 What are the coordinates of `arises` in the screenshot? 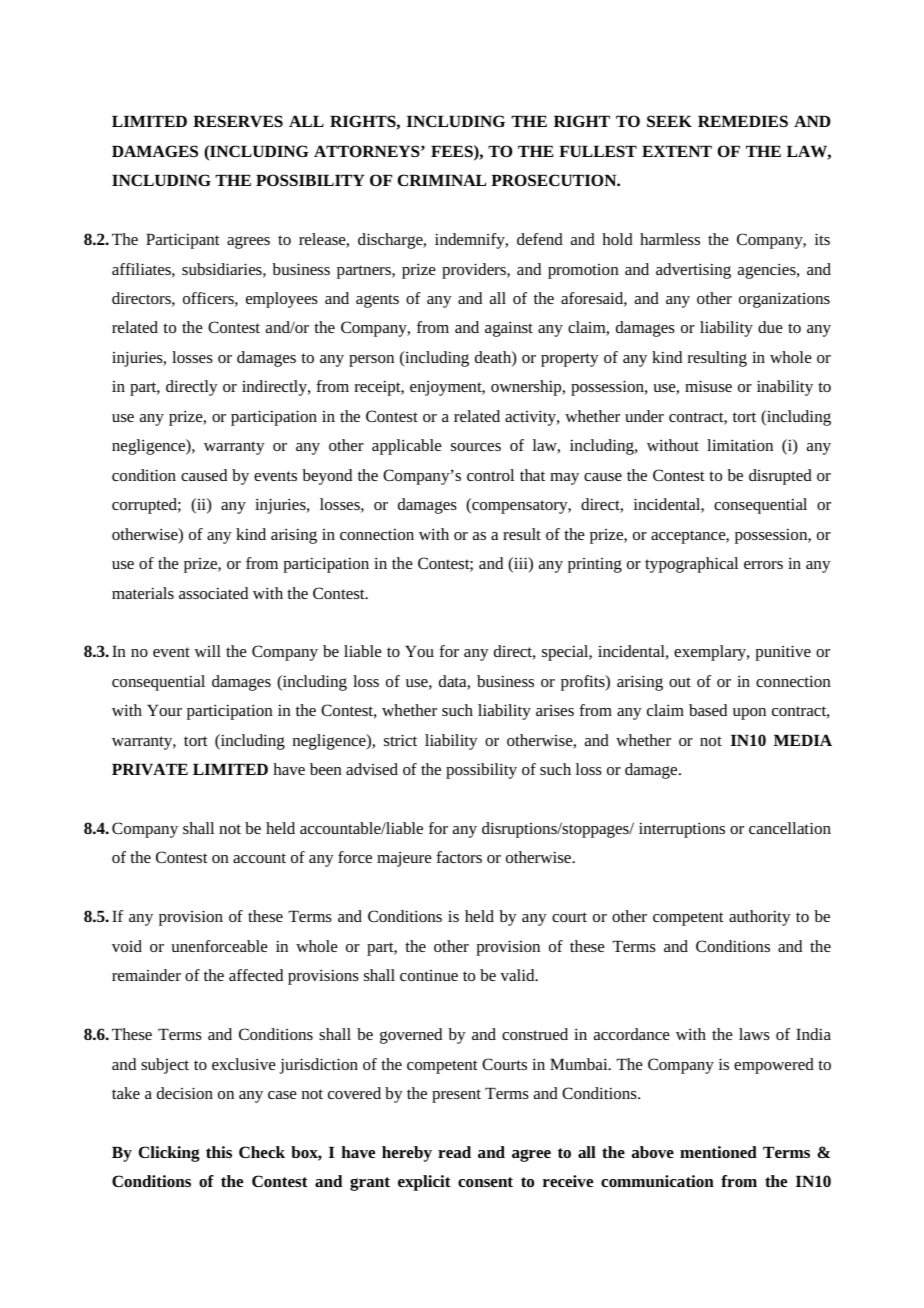 It's located at (555, 710).
